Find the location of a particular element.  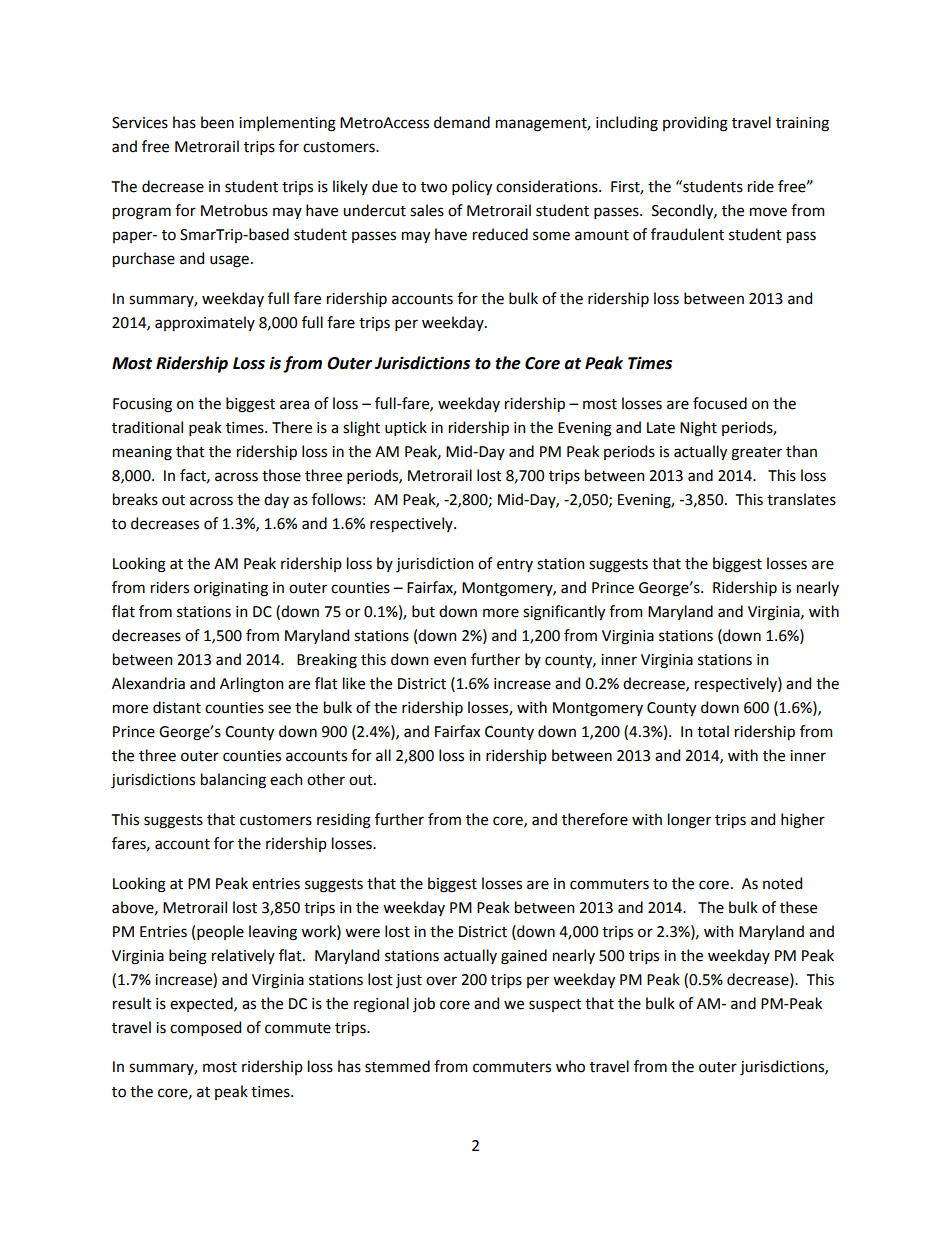

originating is located at coordinates (231, 589).
